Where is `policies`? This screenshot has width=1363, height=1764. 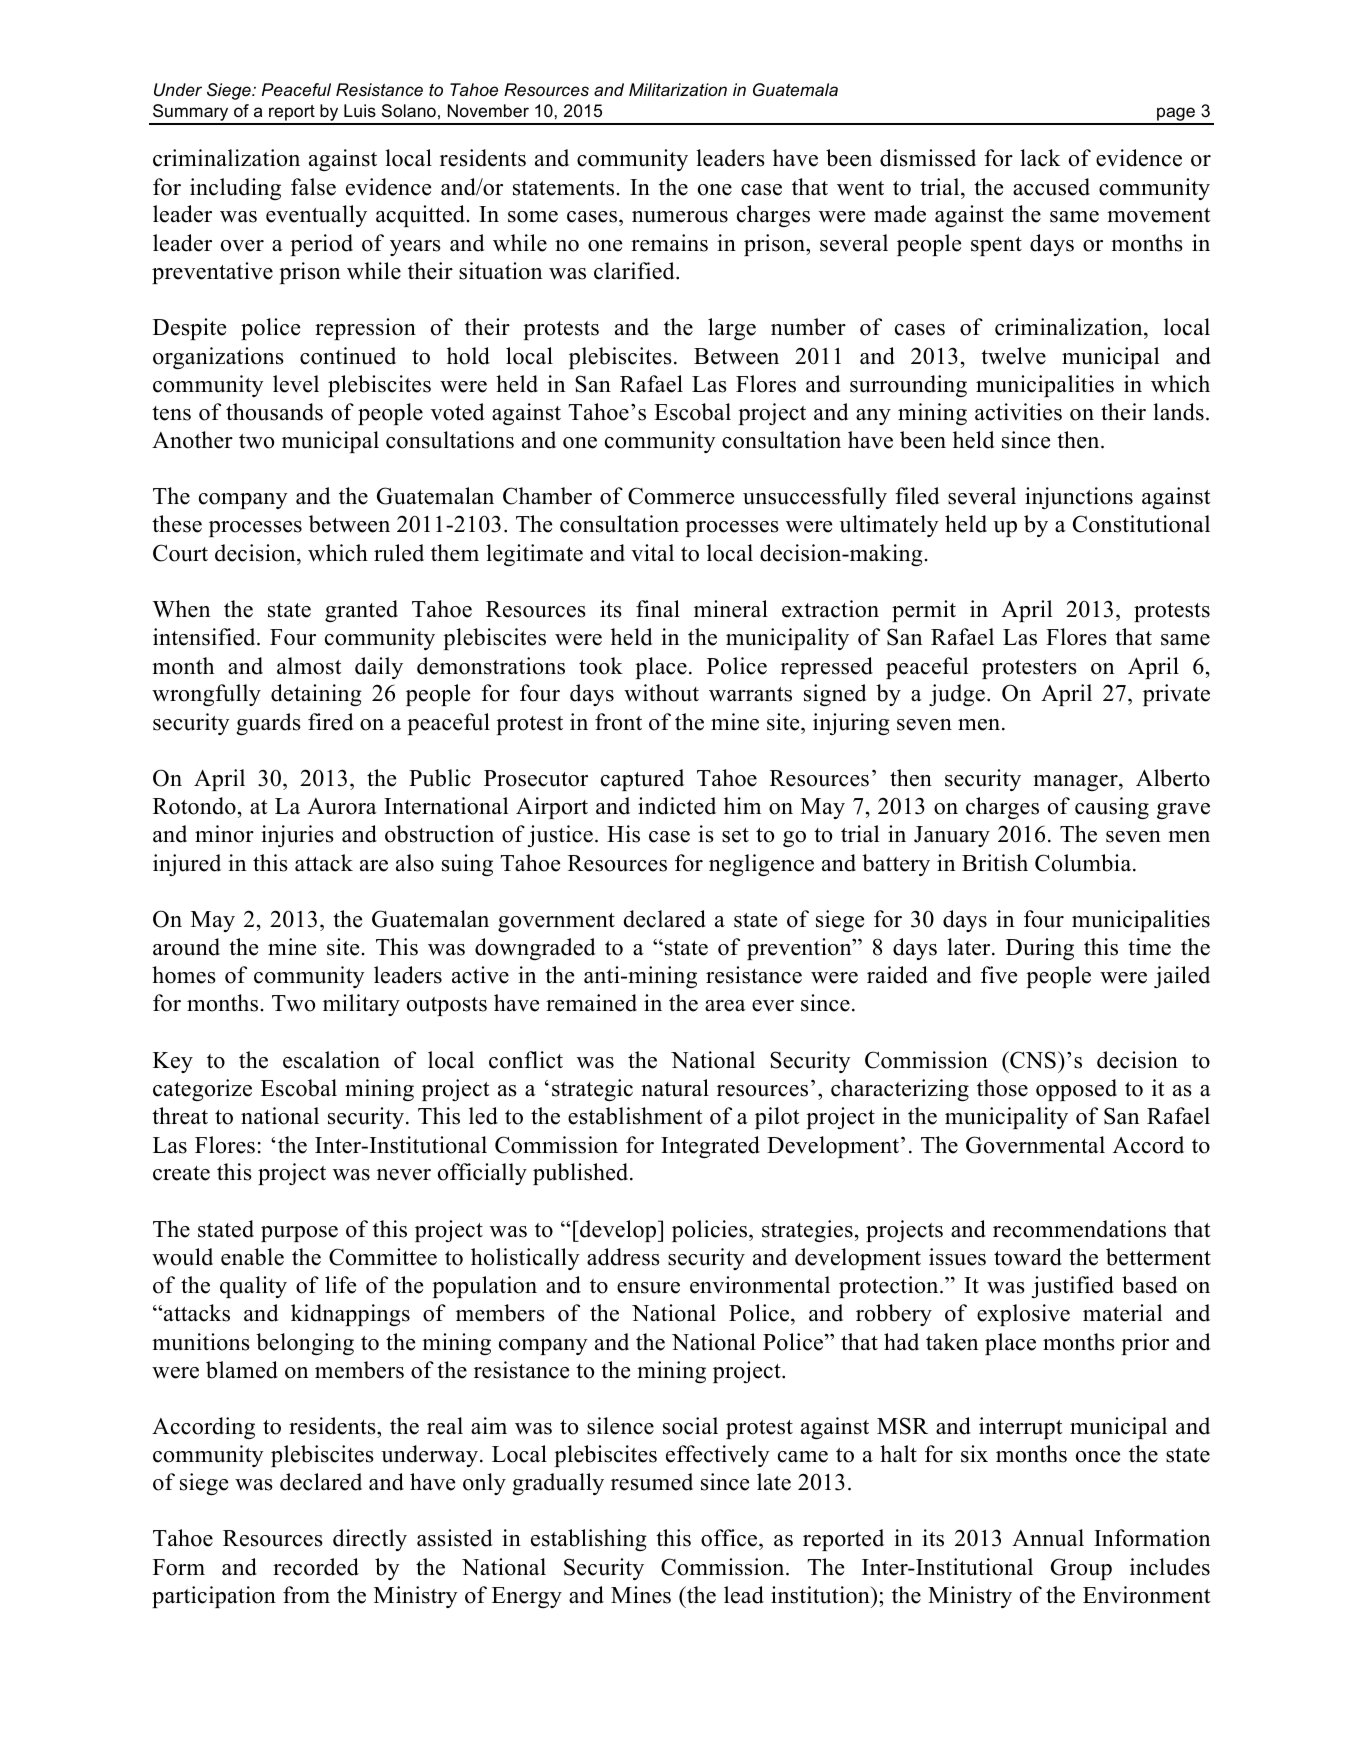
policies is located at coordinates (711, 1231).
